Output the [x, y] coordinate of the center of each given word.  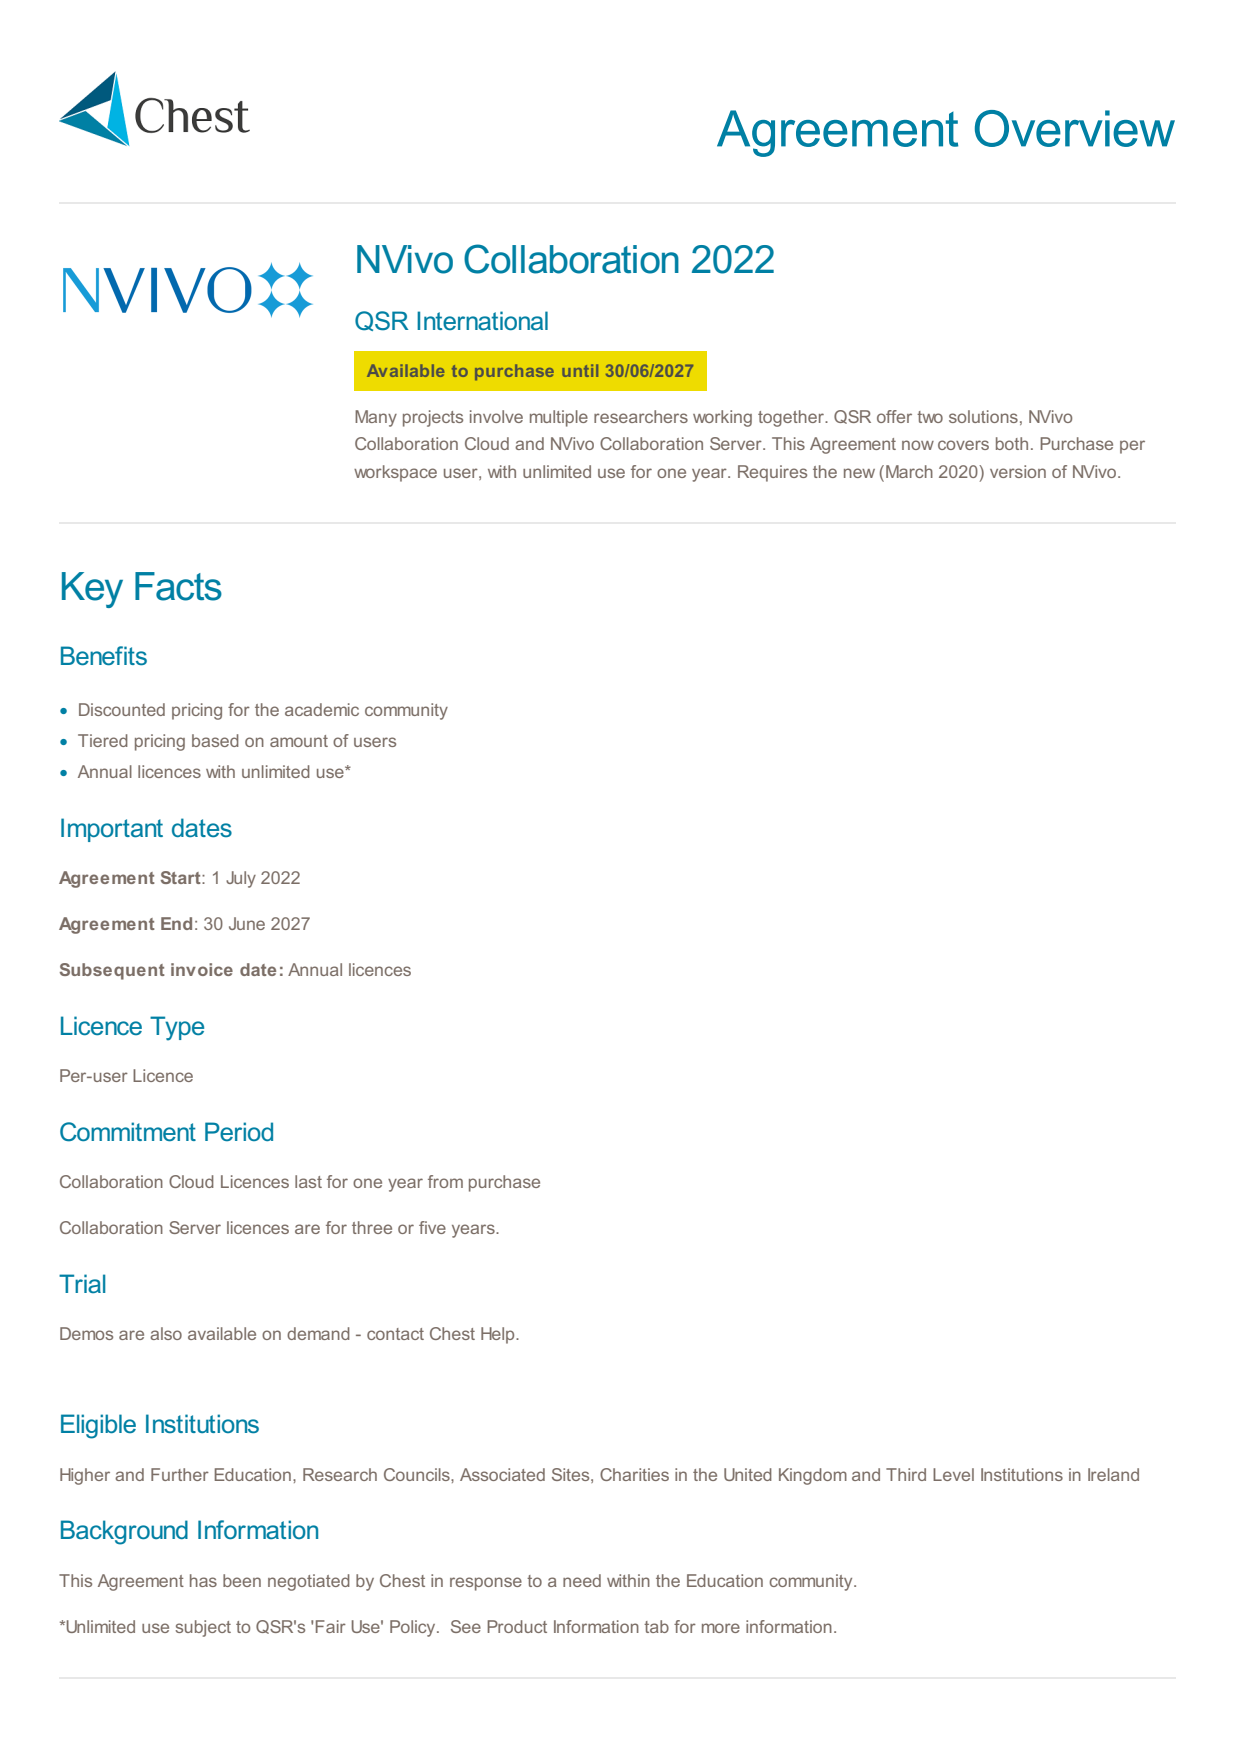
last [308, 1181]
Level [953, 1474]
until [580, 370]
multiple [559, 418]
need [582, 1580]
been [242, 1580]
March [909, 471]
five [432, 1227]
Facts [178, 586]
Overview [1075, 128]
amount [299, 741]
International [482, 321]
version [1018, 471]
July [241, 879]
